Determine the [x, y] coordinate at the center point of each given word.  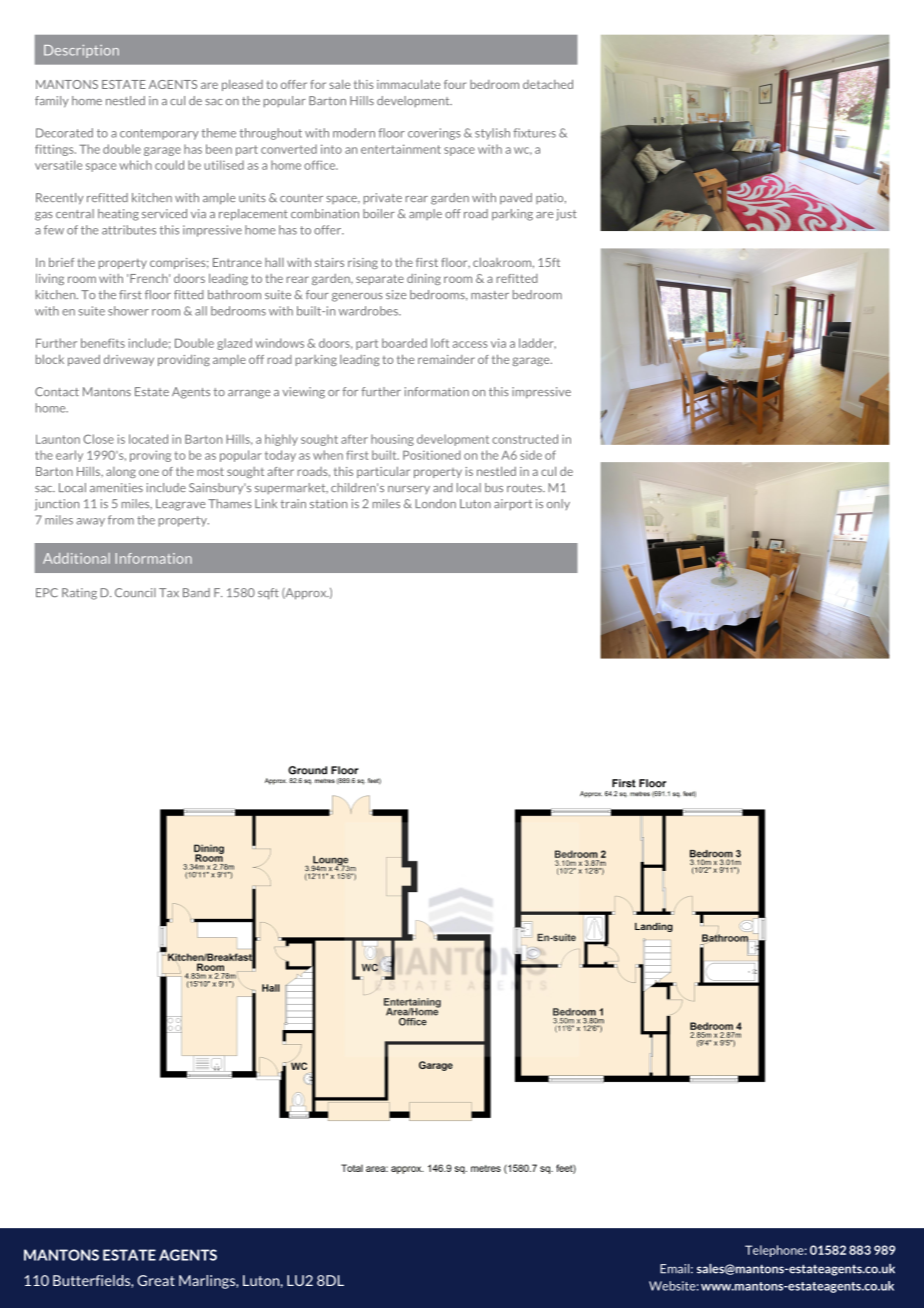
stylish [492, 134]
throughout [271, 134]
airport [513, 504]
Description [81, 51]
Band [196, 592]
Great [156, 1280]
